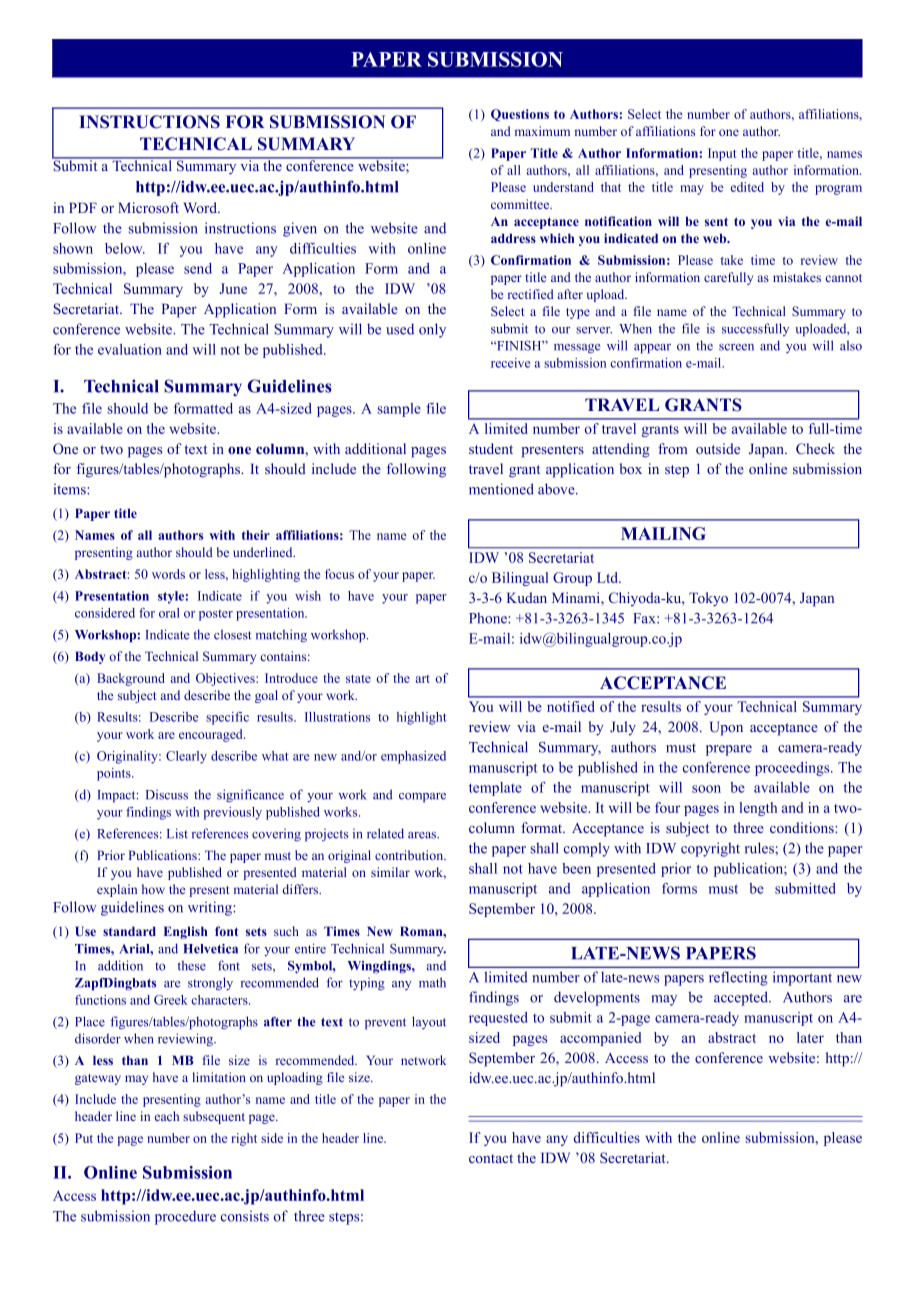 Image resolution: width=924 pixels, height=1308 pixels. What do you see at coordinates (501, 489) in the screenshot?
I see `mentioned` at bounding box center [501, 489].
